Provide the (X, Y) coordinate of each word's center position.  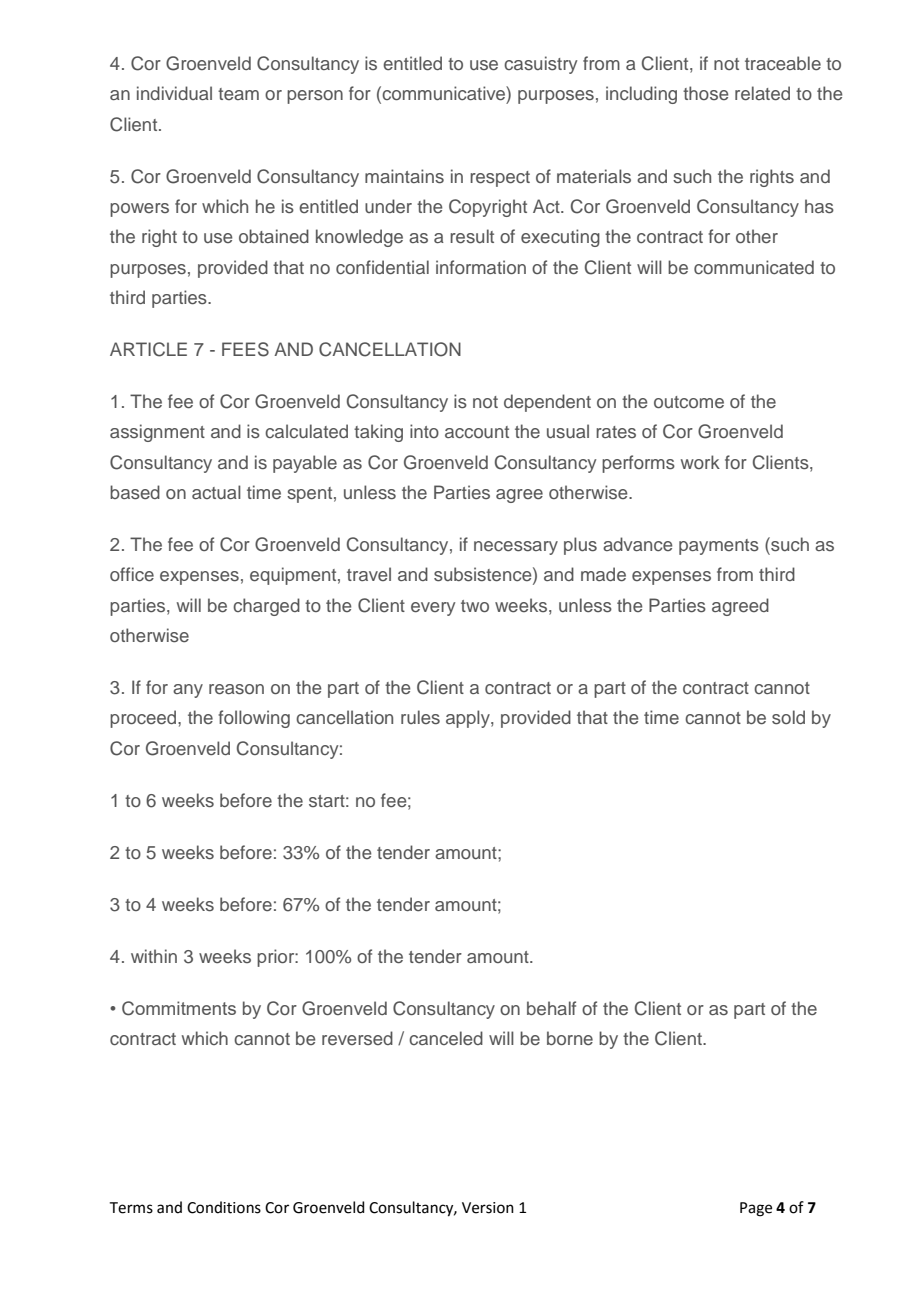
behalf (551, 1008)
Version (488, 1208)
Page (756, 1209)
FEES (245, 349)
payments (719, 547)
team (238, 94)
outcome (689, 402)
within (154, 956)
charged (266, 607)
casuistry (540, 65)
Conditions (224, 1207)
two (475, 606)
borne (570, 1038)
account (477, 432)
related (762, 93)
